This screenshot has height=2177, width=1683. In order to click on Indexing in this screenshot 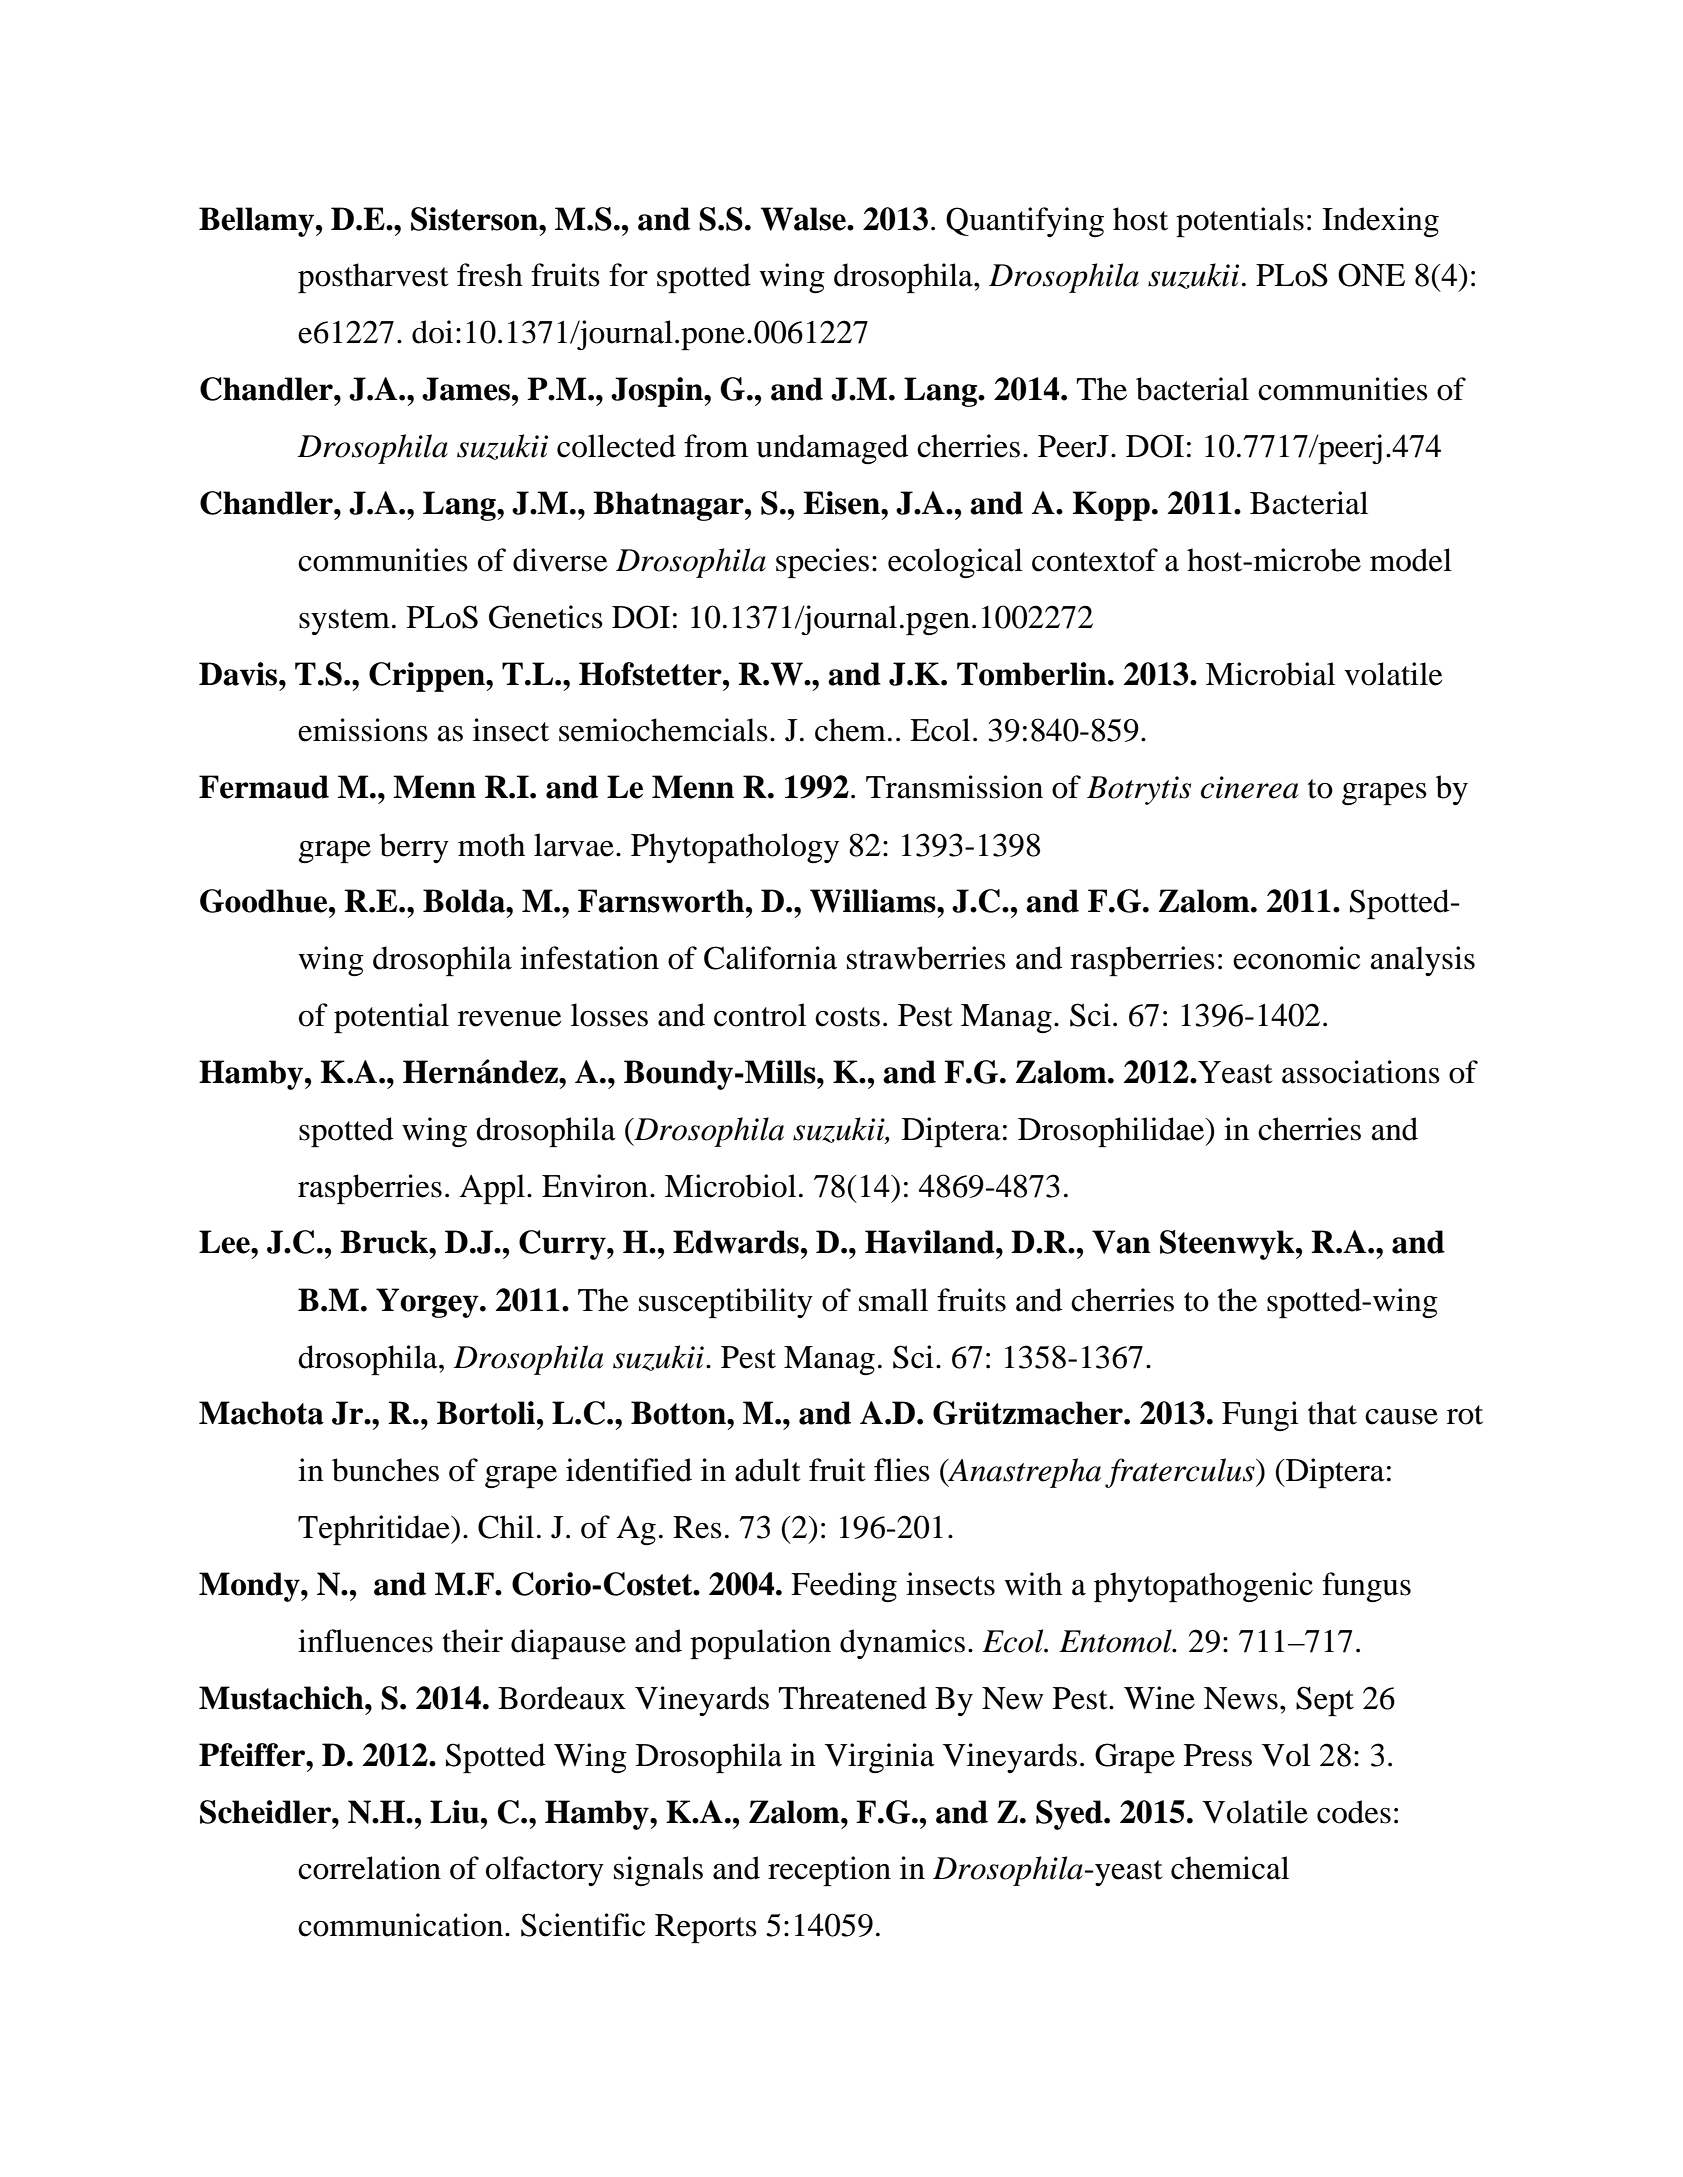, I will do `click(1380, 222)`.
